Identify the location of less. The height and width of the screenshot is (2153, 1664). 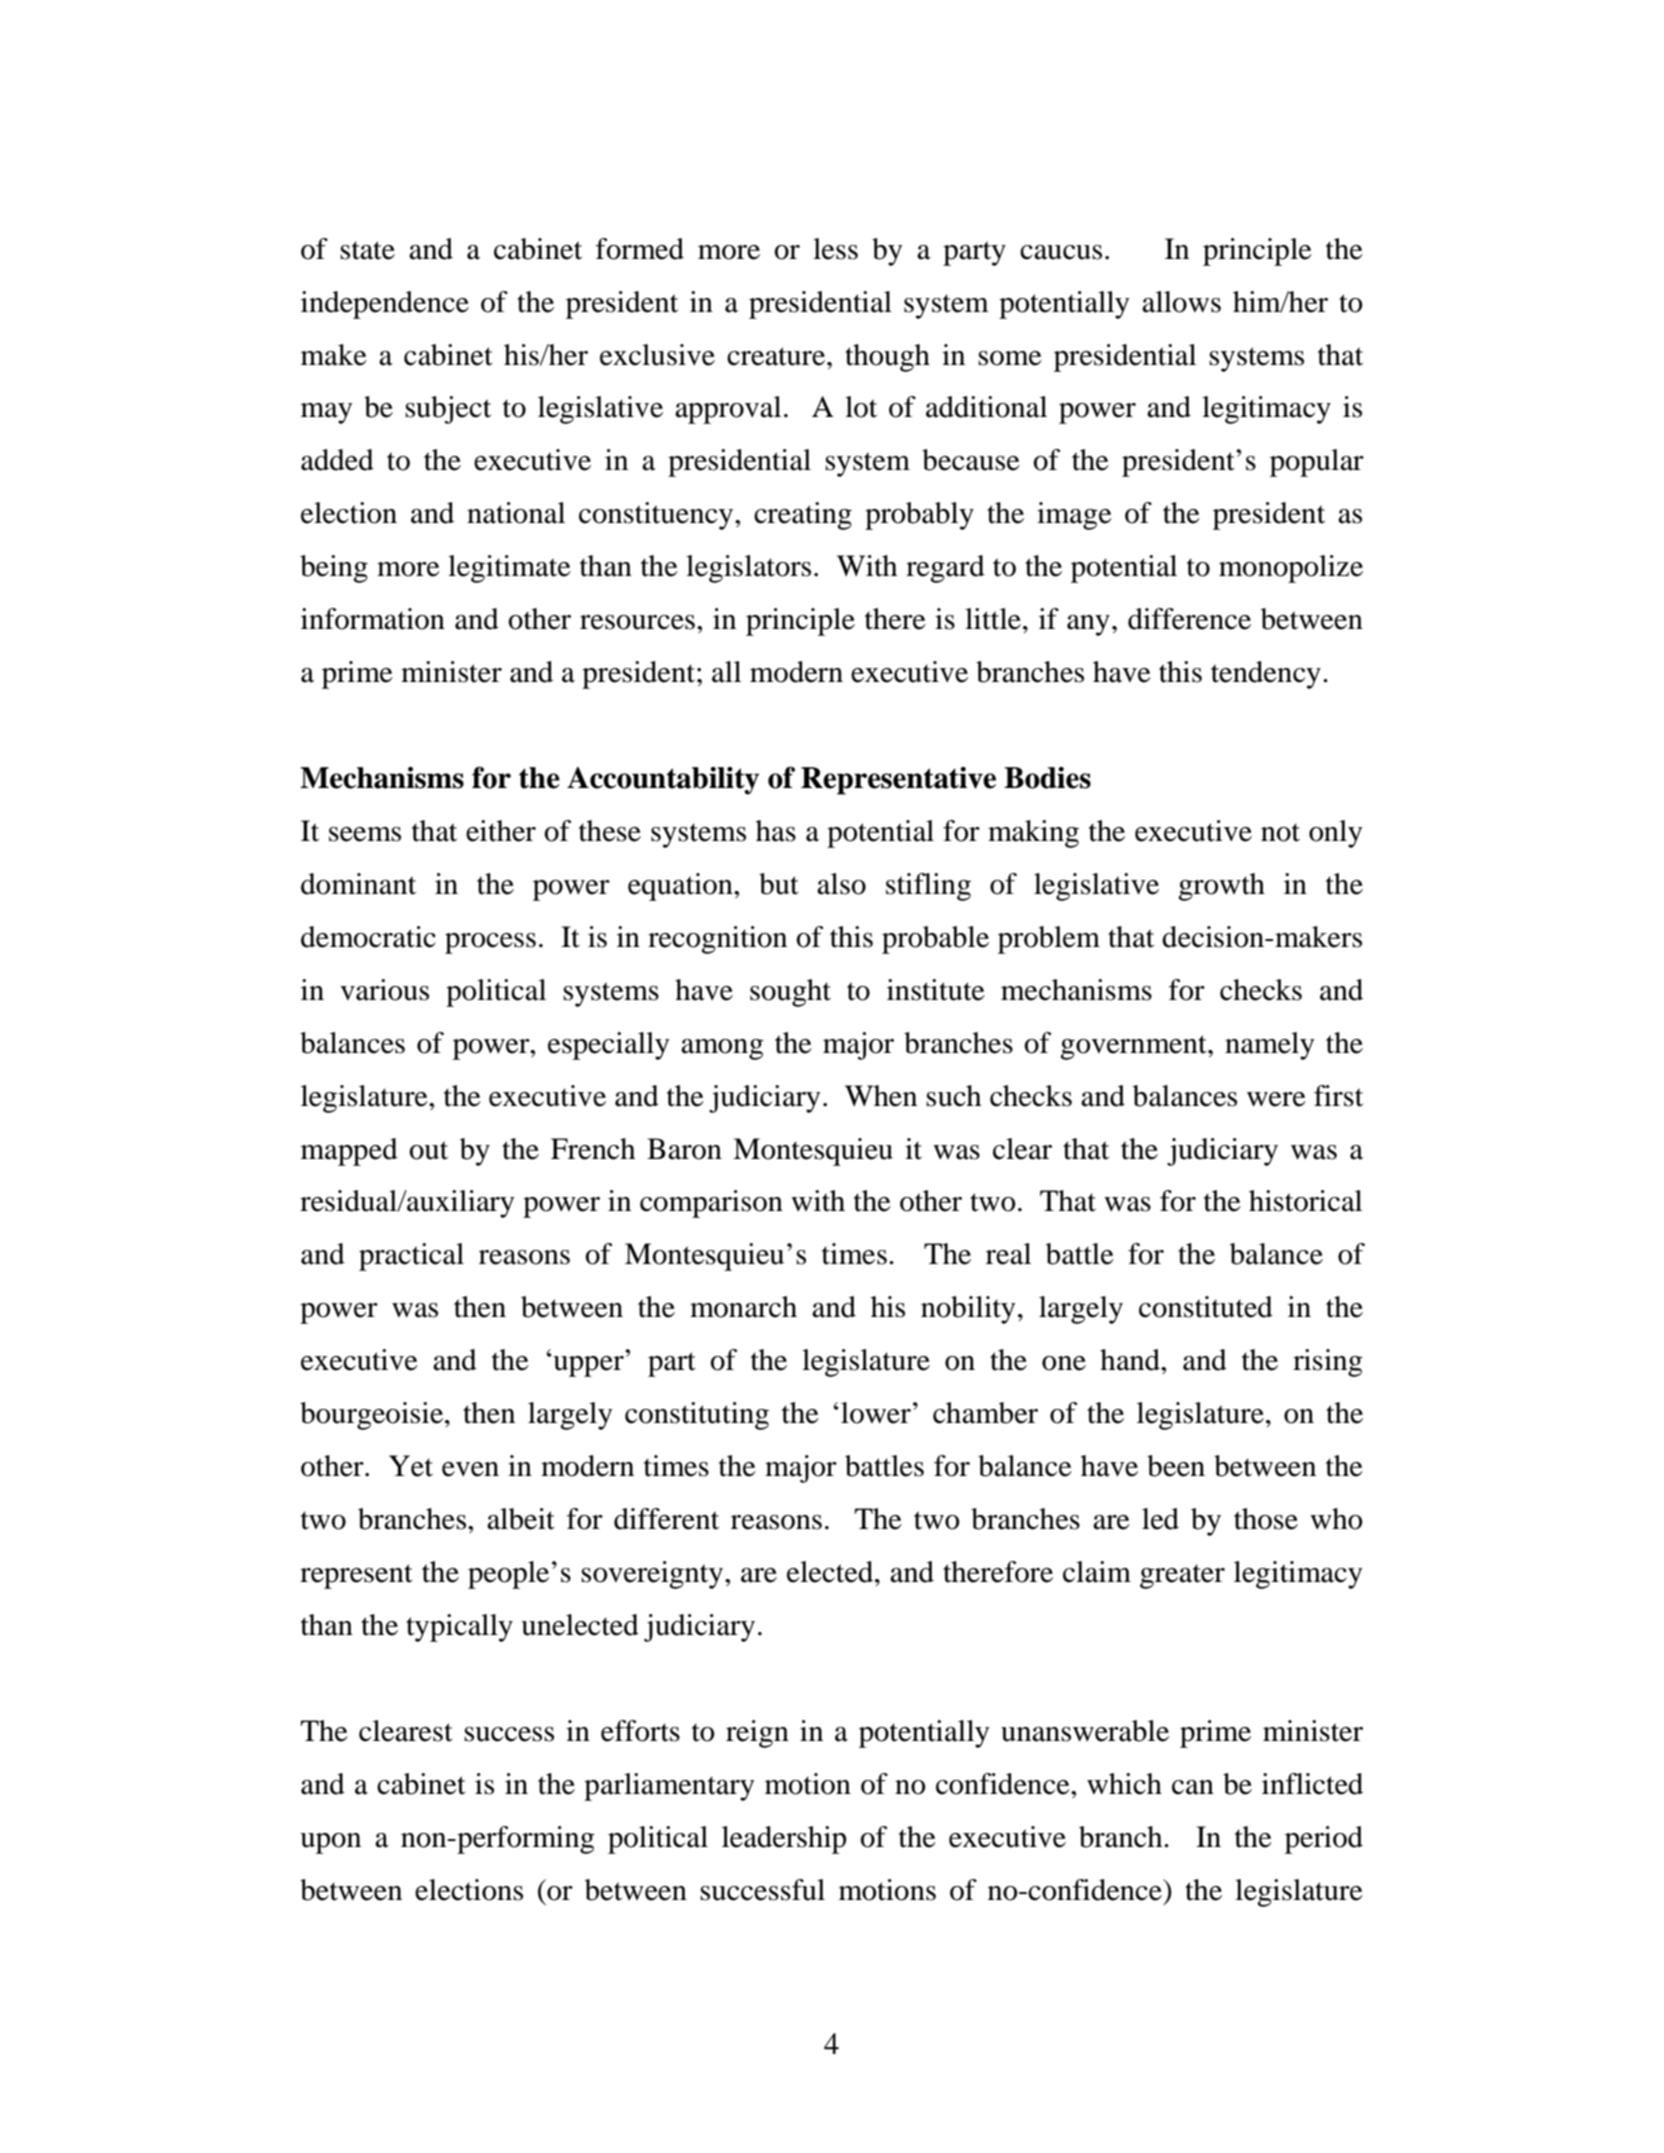
(835, 249).
